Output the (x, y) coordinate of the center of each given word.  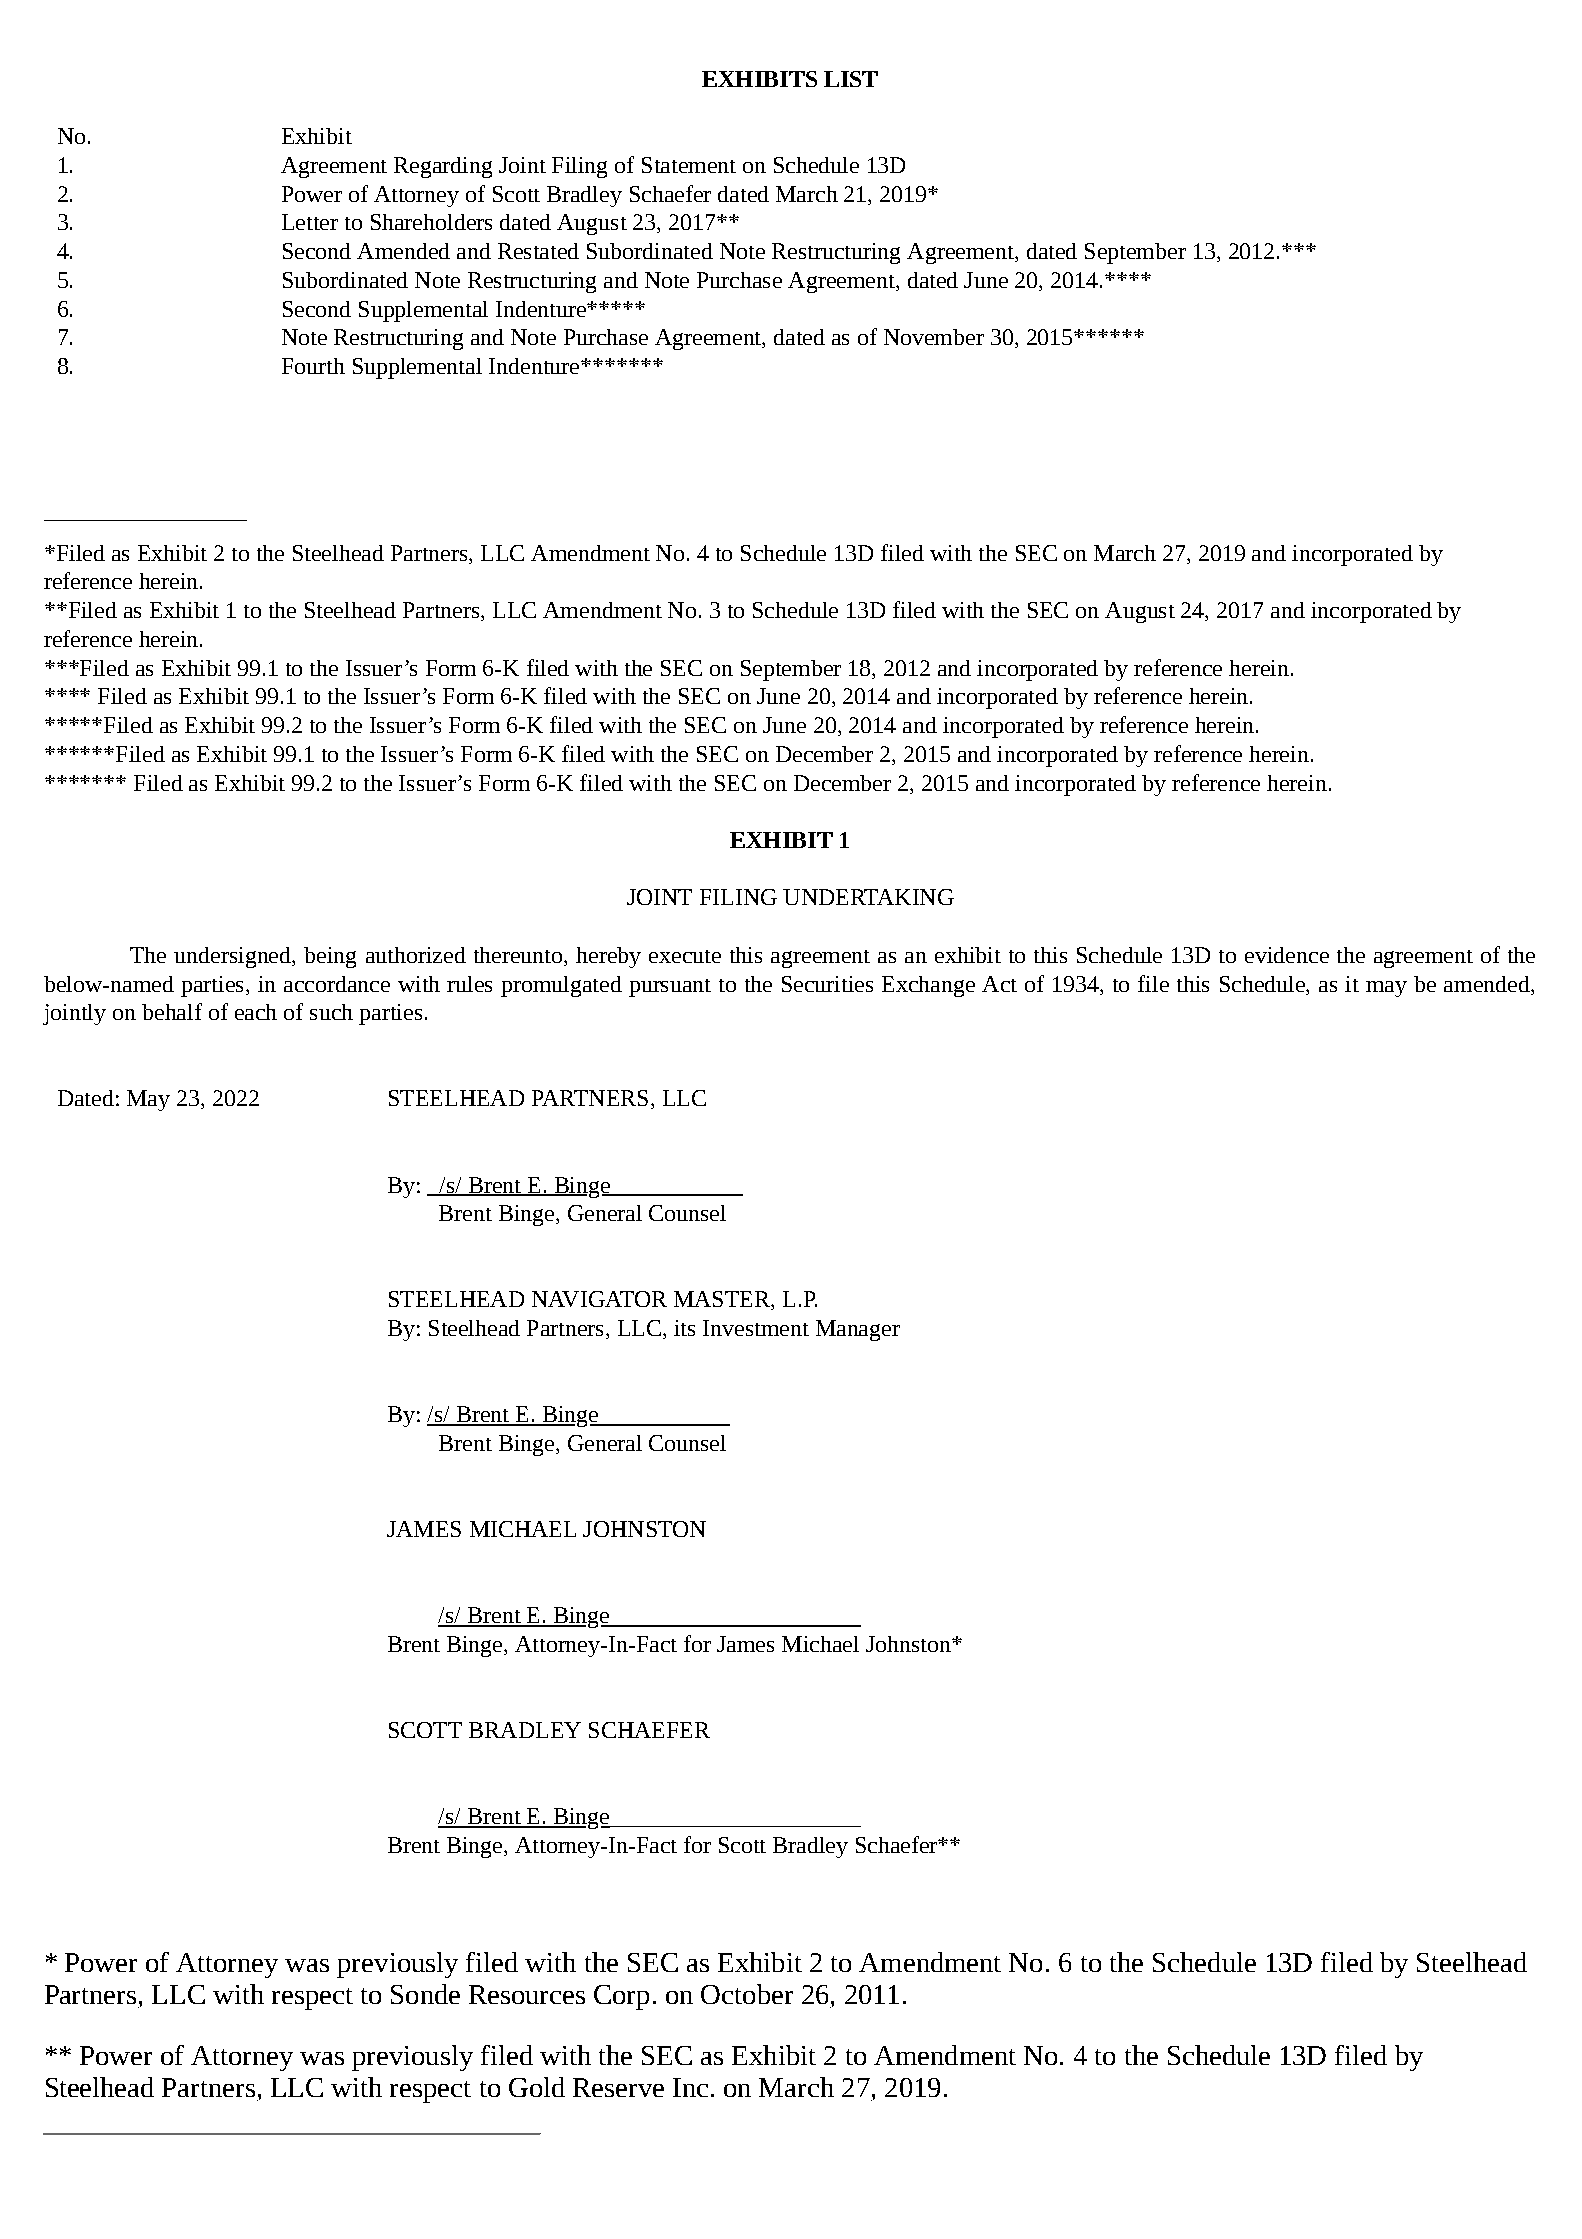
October (747, 1994)
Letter (310, 222)
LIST (851, 79)
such (331, 1012)
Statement (689, 165)
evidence (1287, 955)
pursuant (670, 988)
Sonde (425, 1994)
